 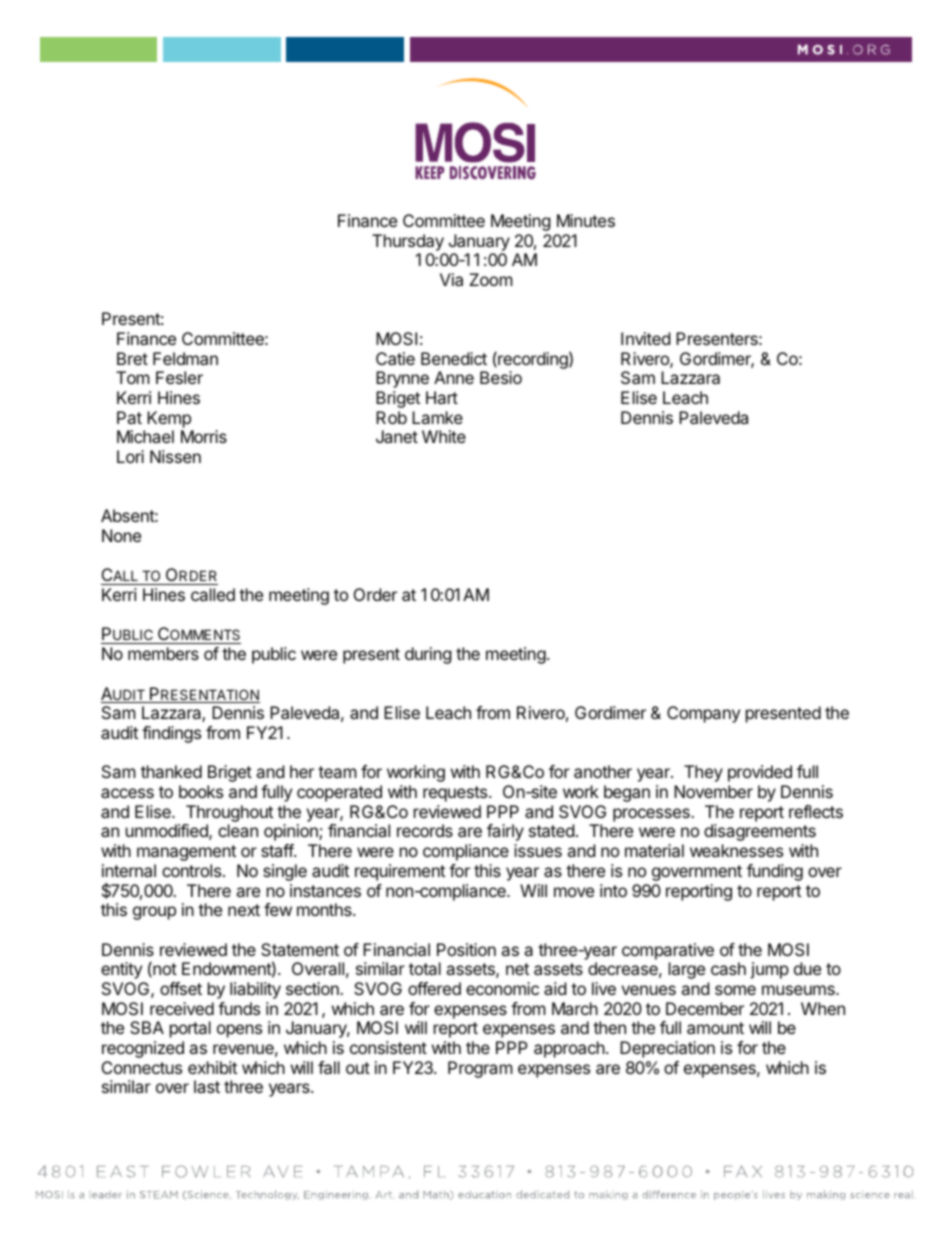 What do you see at coordinates (444, 436) in the image?
I see `White` at bounding box center [444, 436].
